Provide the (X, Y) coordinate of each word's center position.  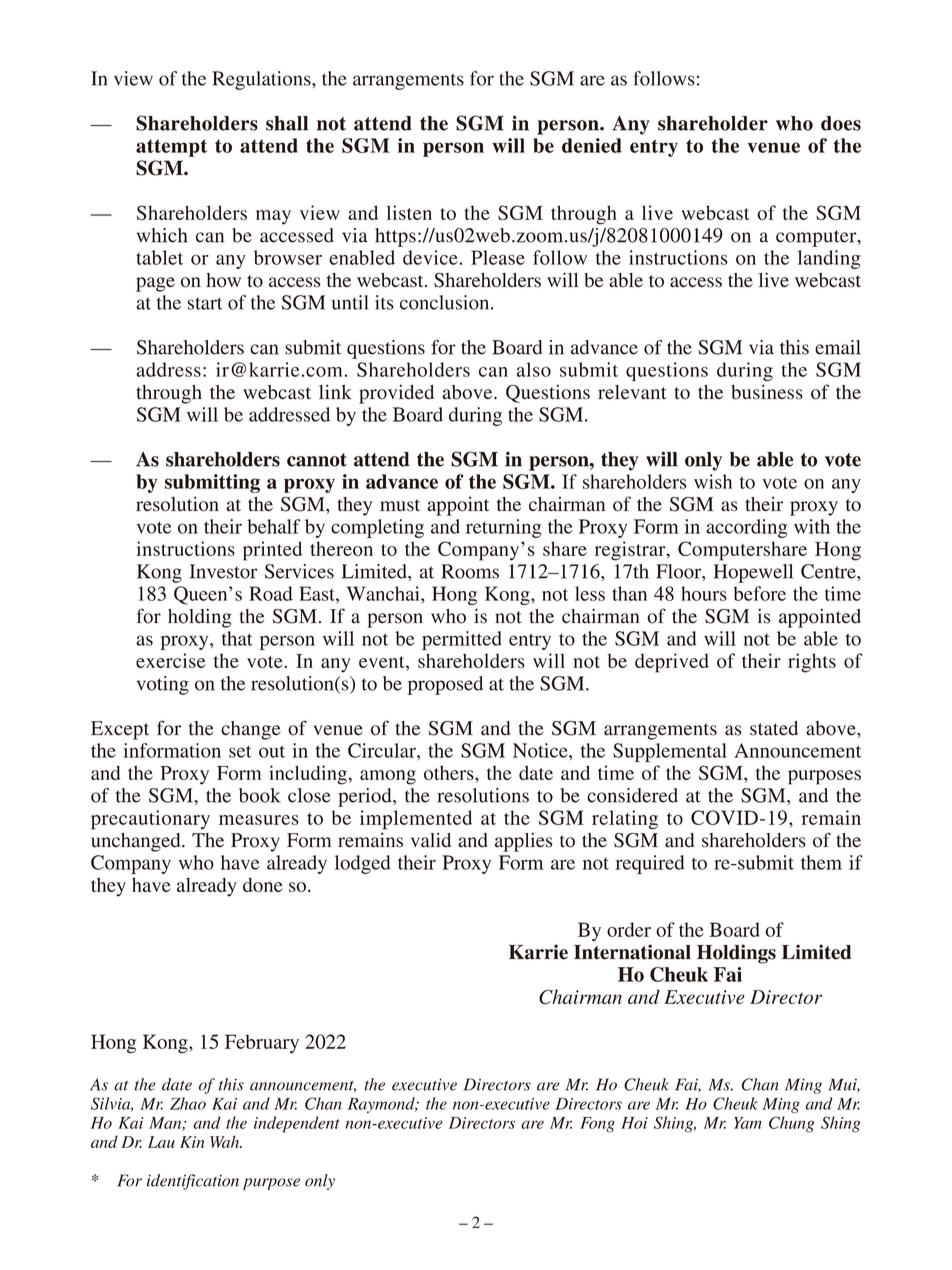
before (760, 593)
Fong (597, 1125)
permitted (462, 640)
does (841, 123)
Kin (192, 1142)
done (263, 885)
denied (592, 145)
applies (524, 842)
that (237, 638)
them (821, 862)
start (205, 303)
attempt (171, 148)
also (534, 369)
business (767, 392)
